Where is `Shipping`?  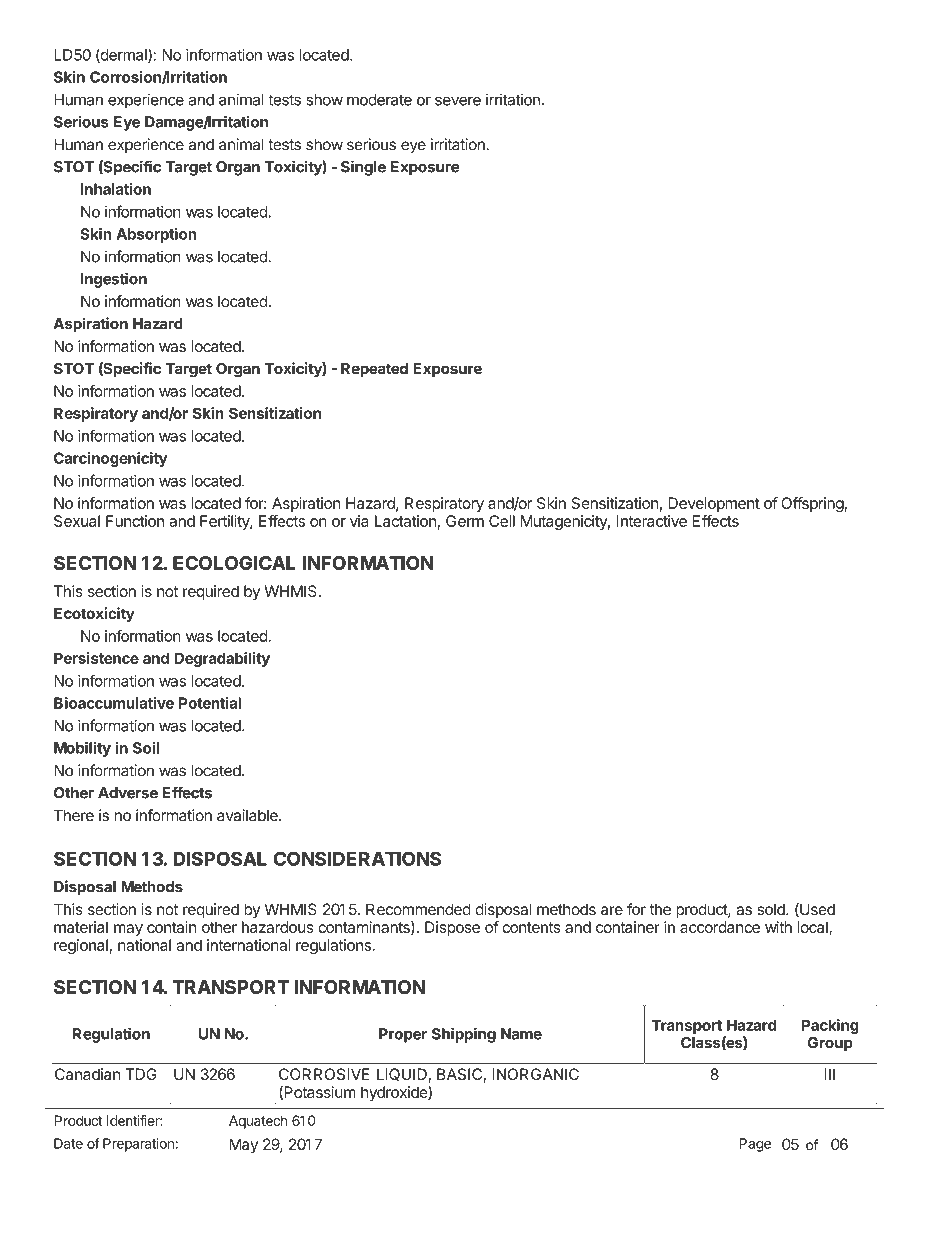
Shipping is located at coordinates (464, 1035).
